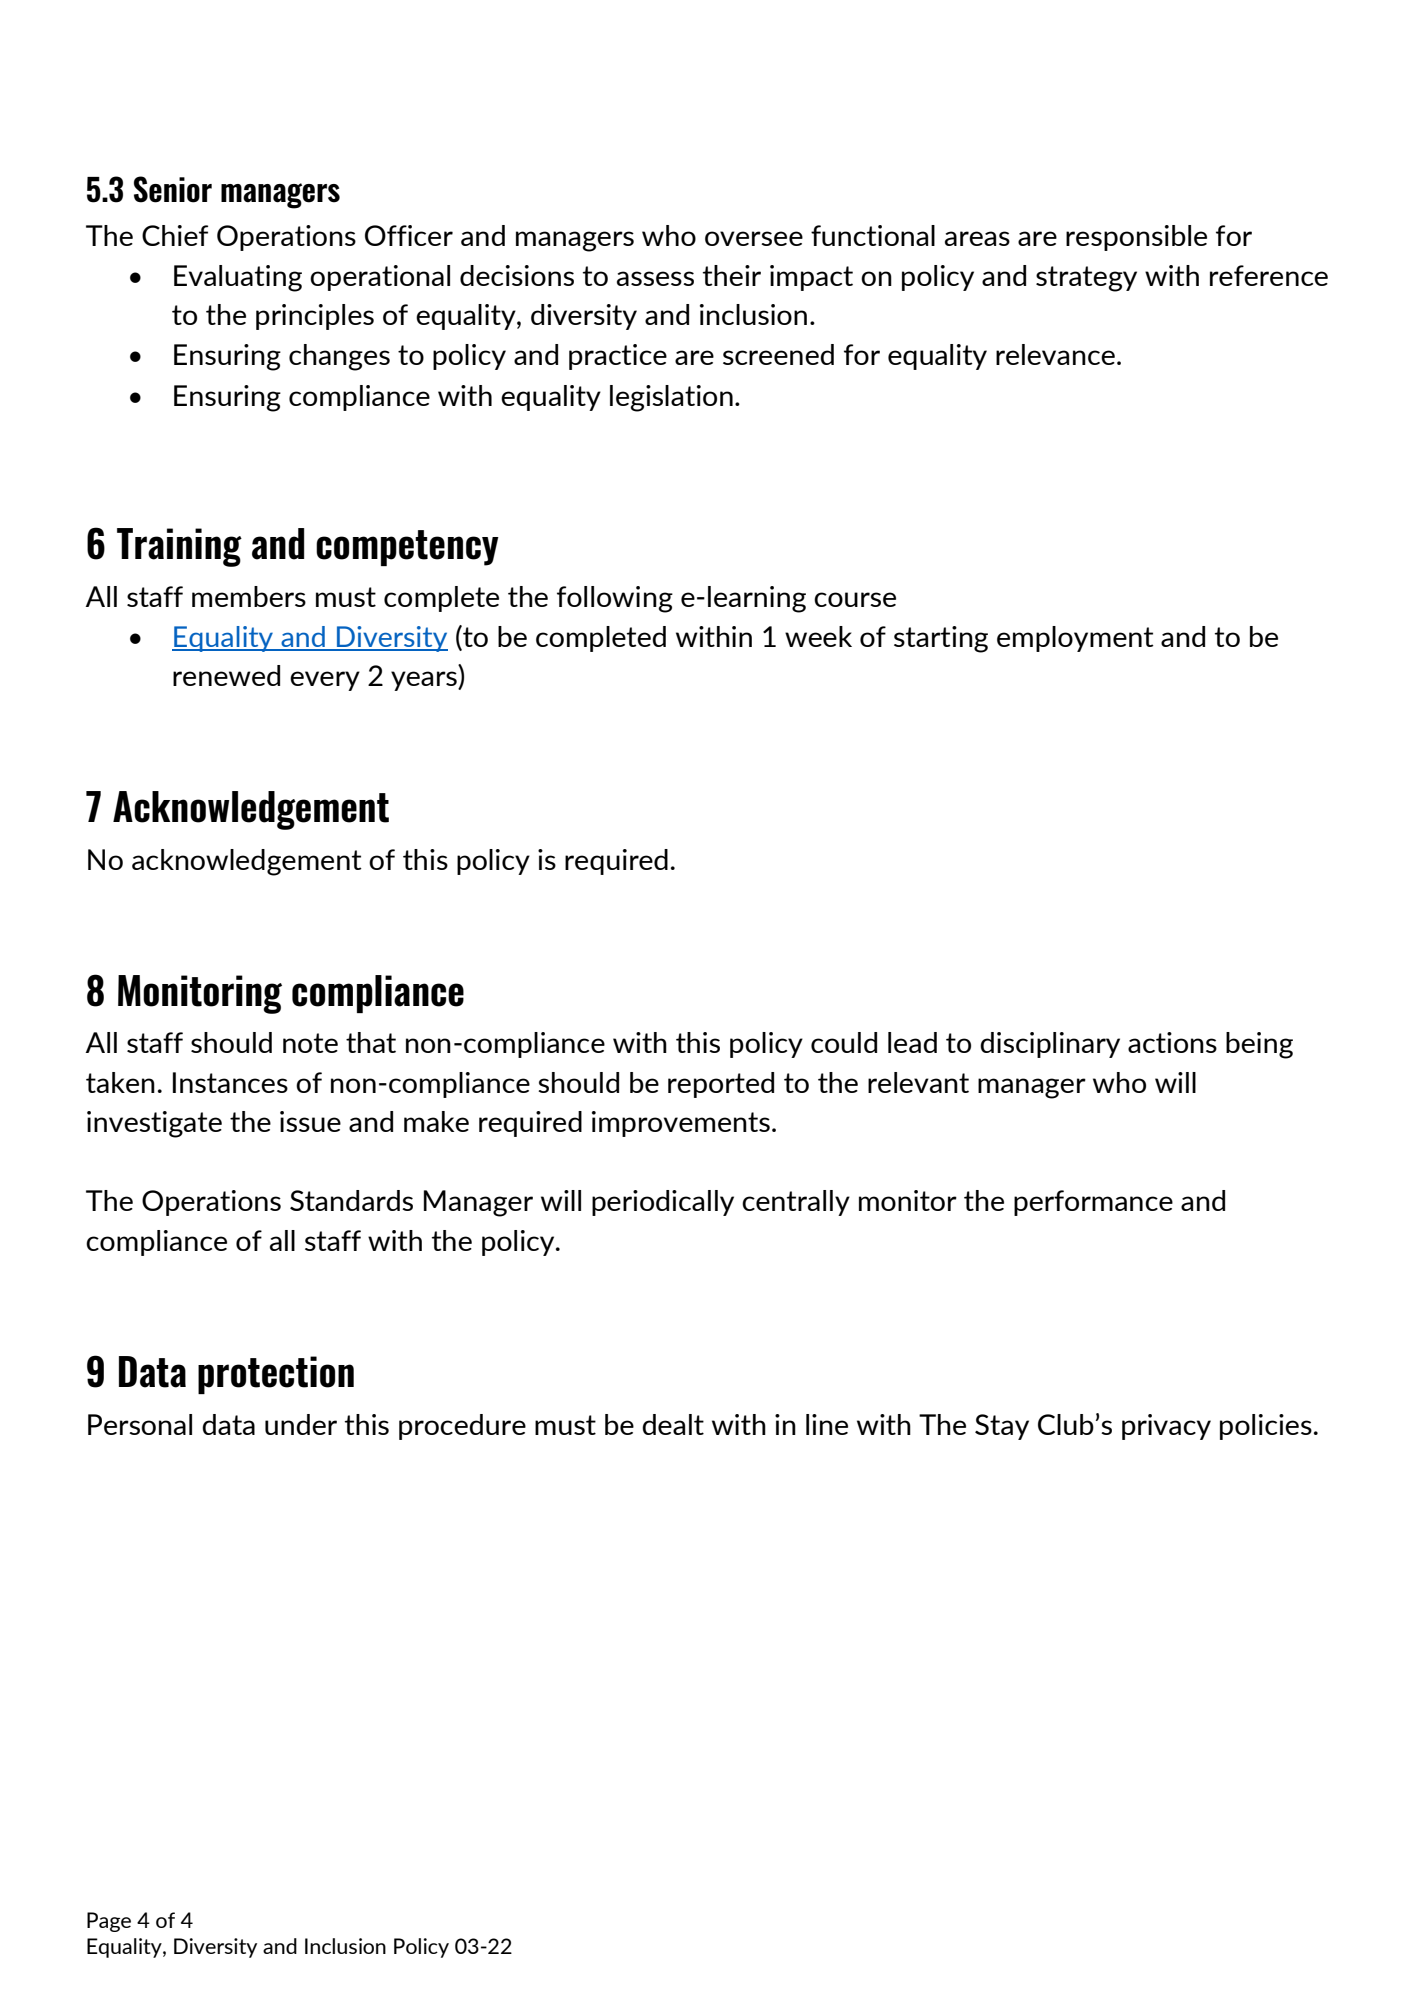 The width and height of the screenshot is (1421, 2009). What do you see at coordinates (844, 1042) in the screenshot?
I see `could` at bounding box center [844, 1042].
